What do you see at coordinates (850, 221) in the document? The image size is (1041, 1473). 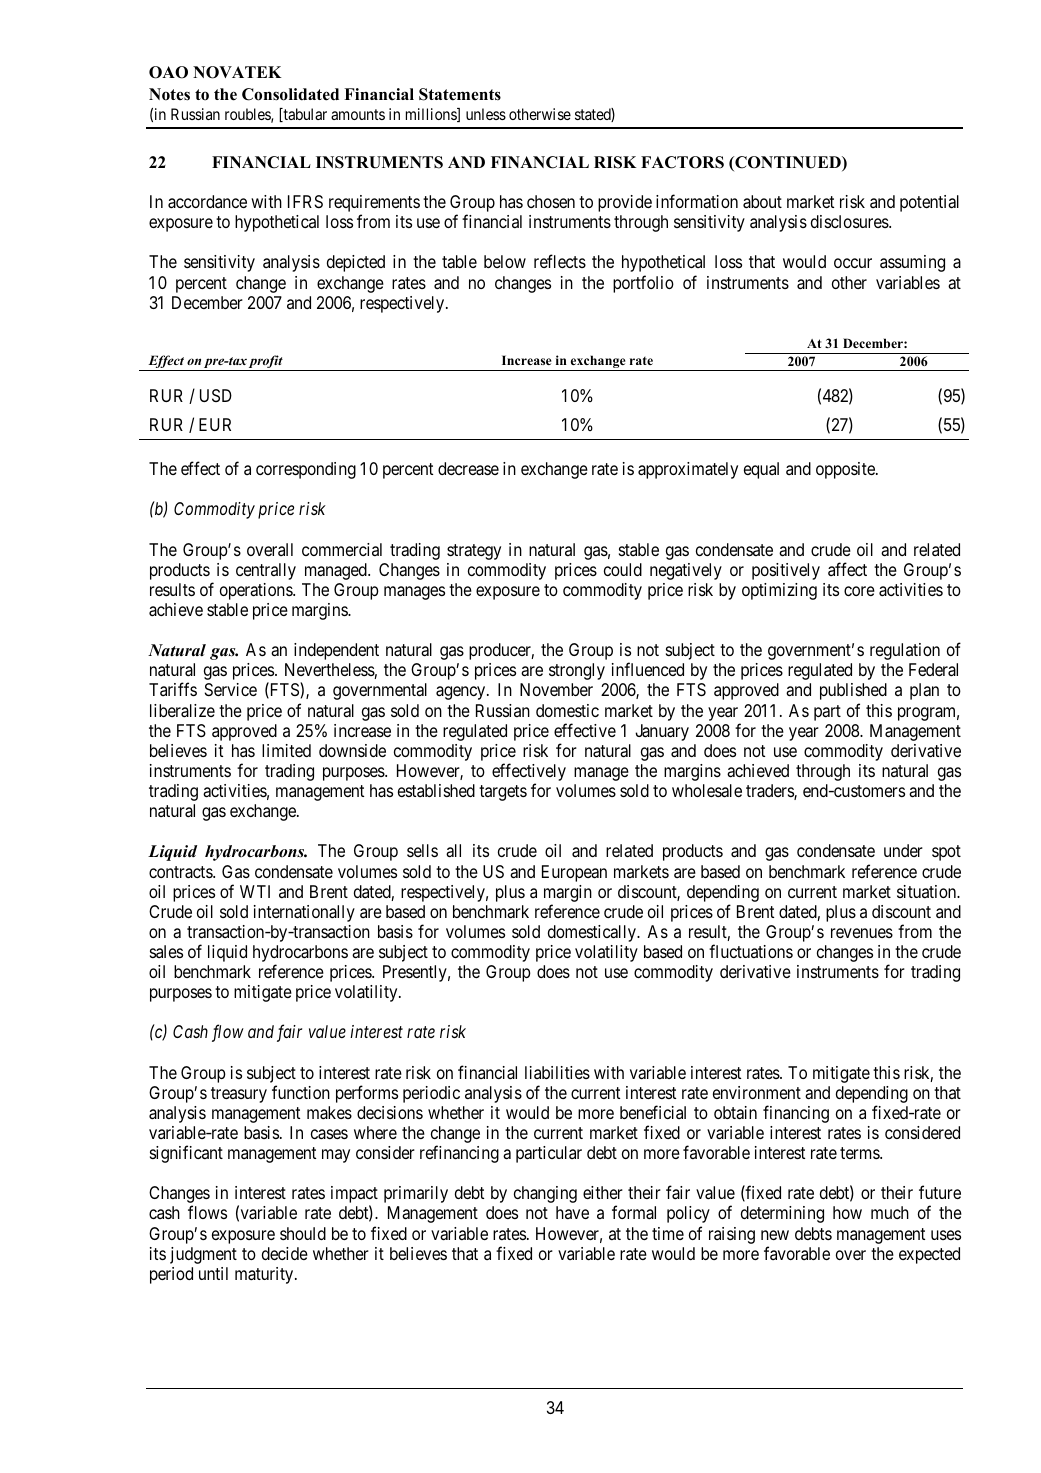 I see `disclosures` at bounding box center [850, 221].
